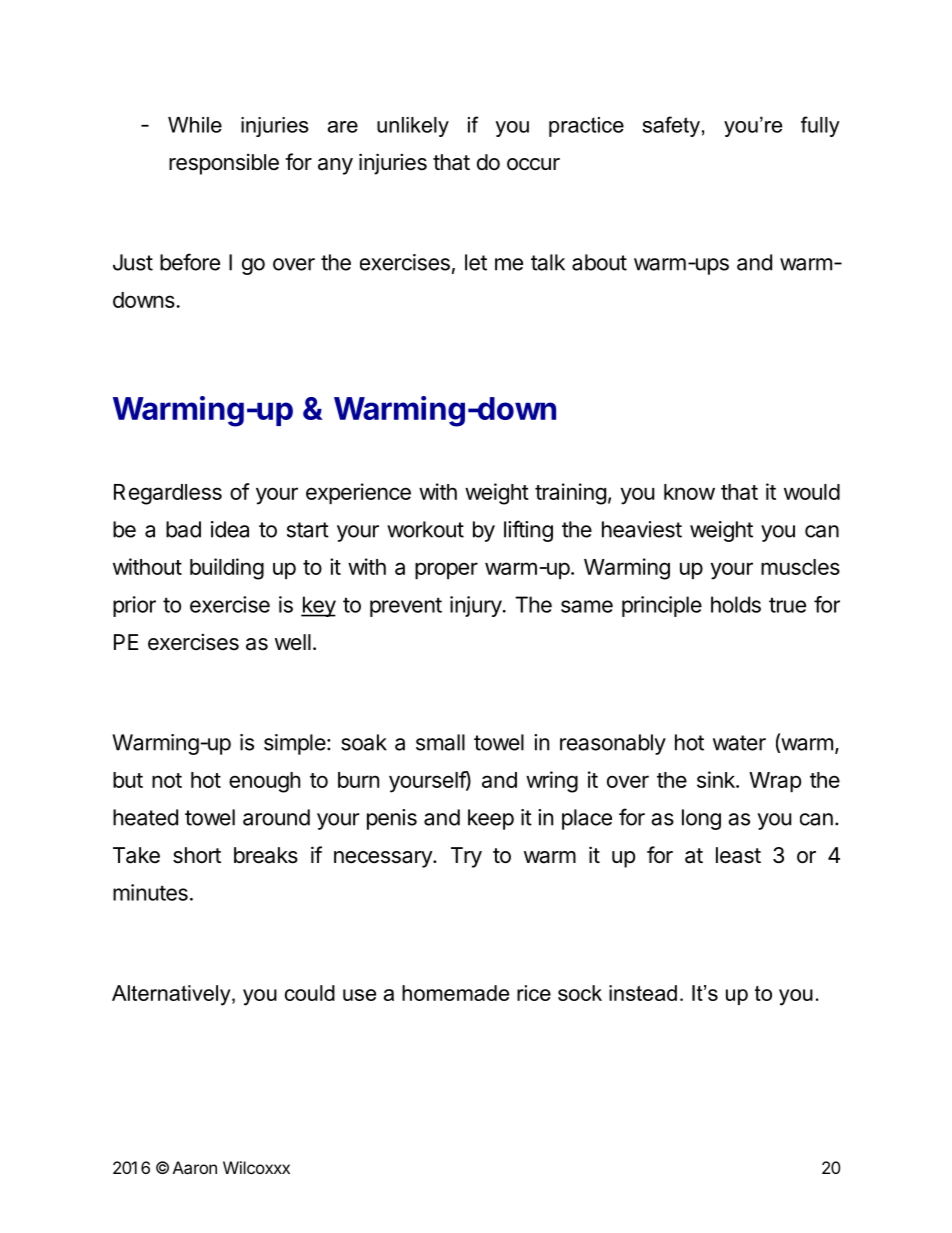 The height and width of the image is (1233, 952). What do you see at coordinates (476, 606) in the image?
I see `injury` at bounding box center [476, 606].
